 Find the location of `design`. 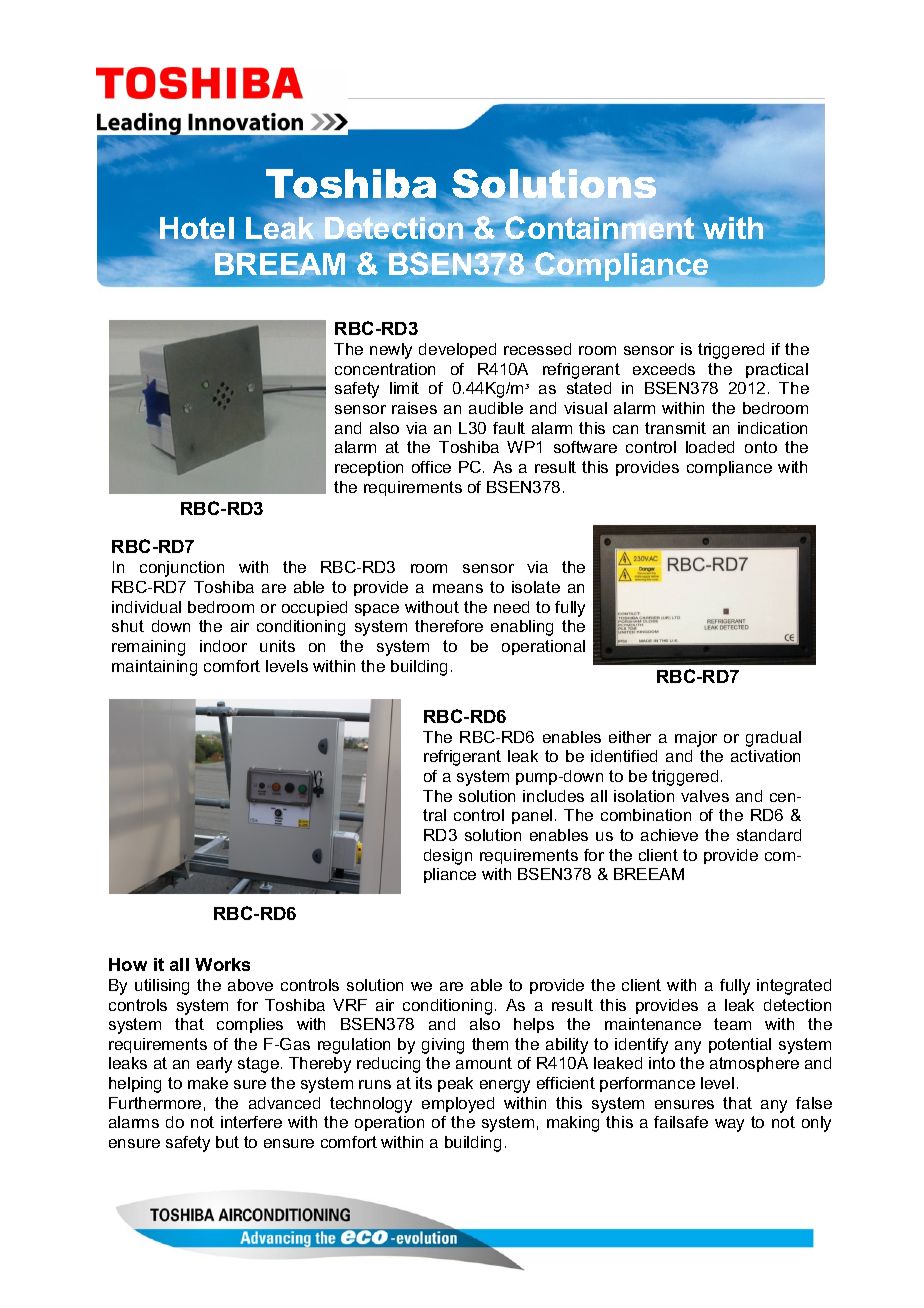

design is located at coordinates (448, 857).
